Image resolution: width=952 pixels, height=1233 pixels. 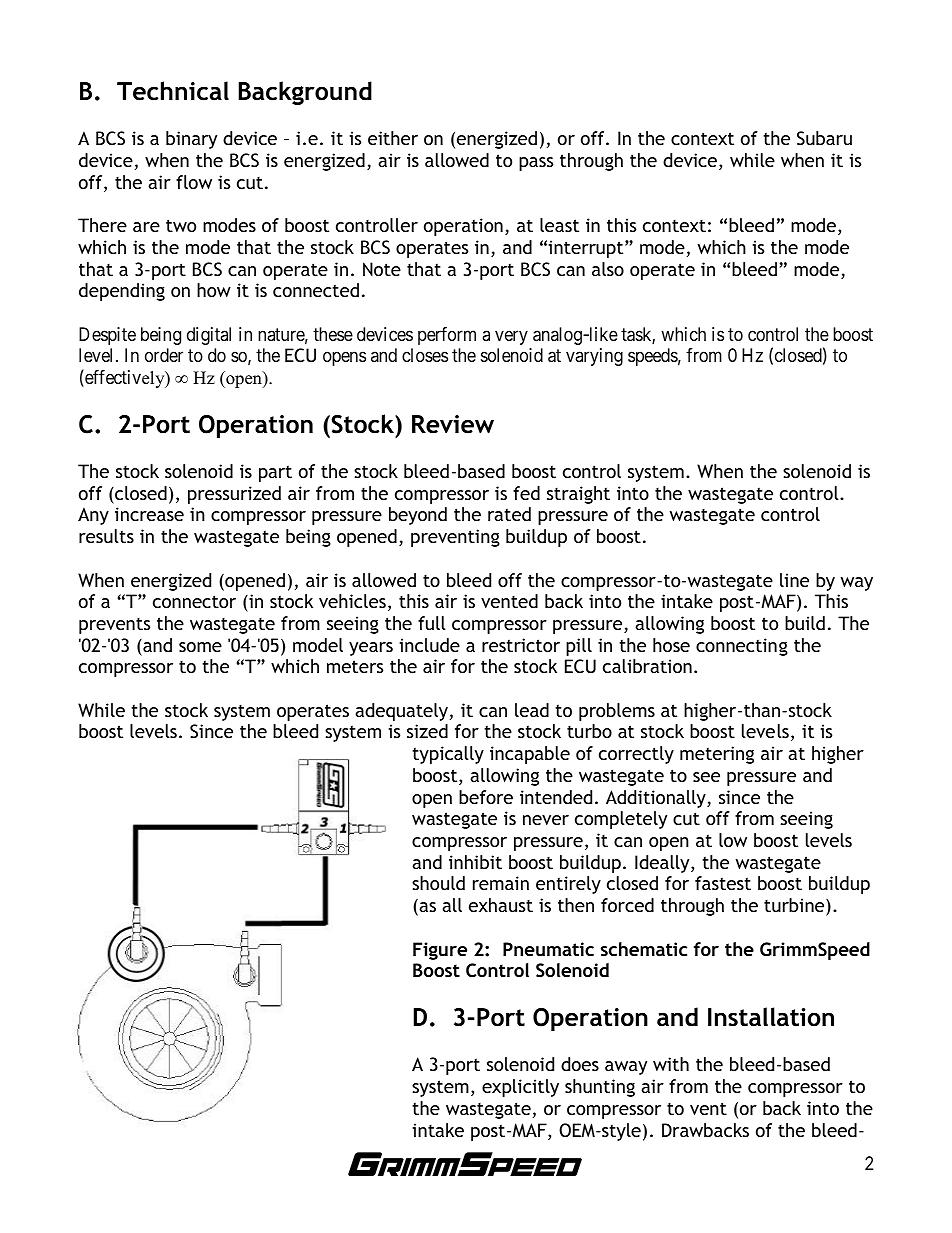 I want to click on some, so click(x=200, y=647).
